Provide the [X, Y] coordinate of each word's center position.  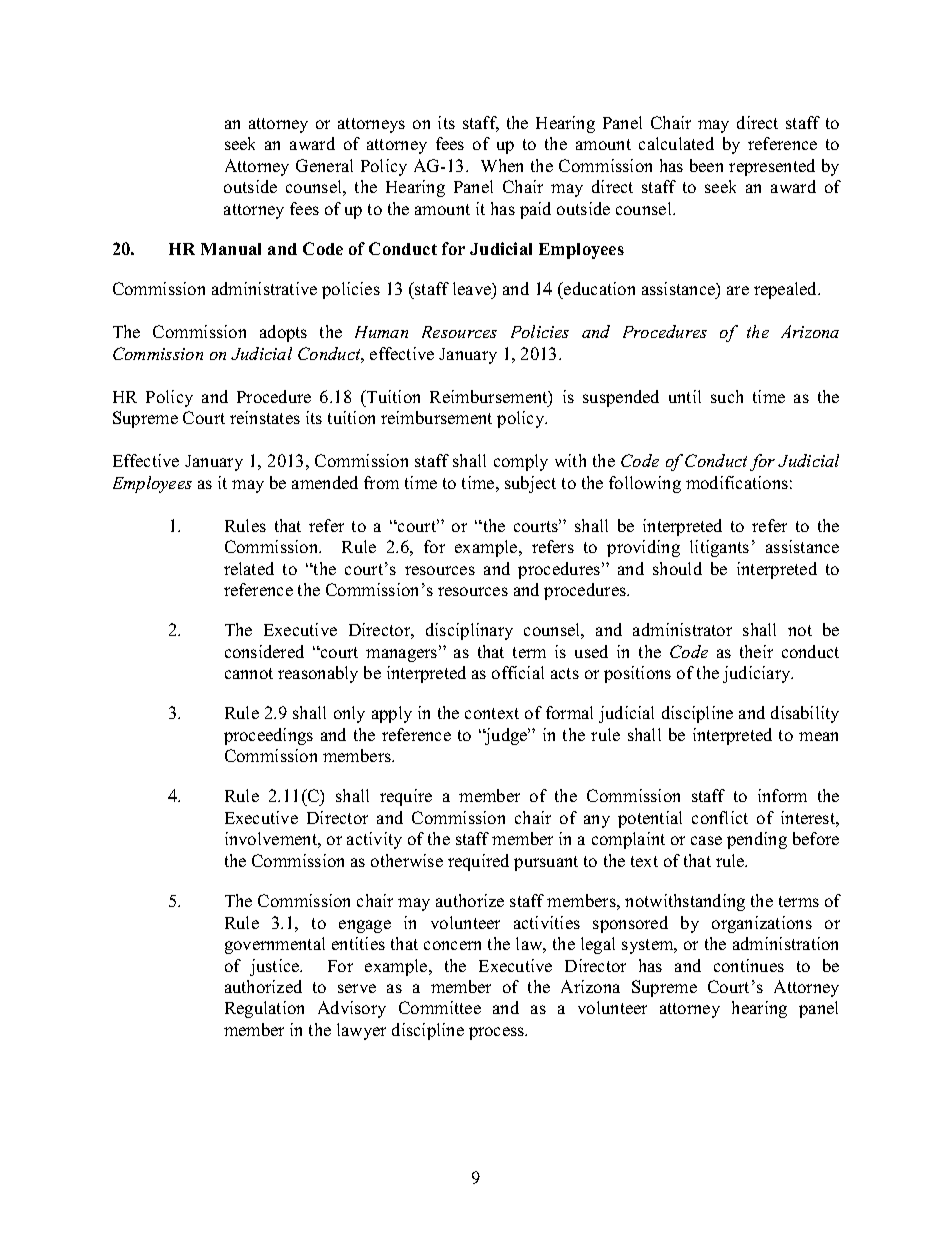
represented [772, 167]
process [498, 1033]
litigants [719, 548]
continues [749, 965]
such [727, 396]
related [249, 568]
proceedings [268, 736]
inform [782, 795]
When [502, 165]
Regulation [264, 1009]
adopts [283, 333]
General [324, 165]
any [597, 821]
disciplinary [469, 631]
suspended [621, 398]
